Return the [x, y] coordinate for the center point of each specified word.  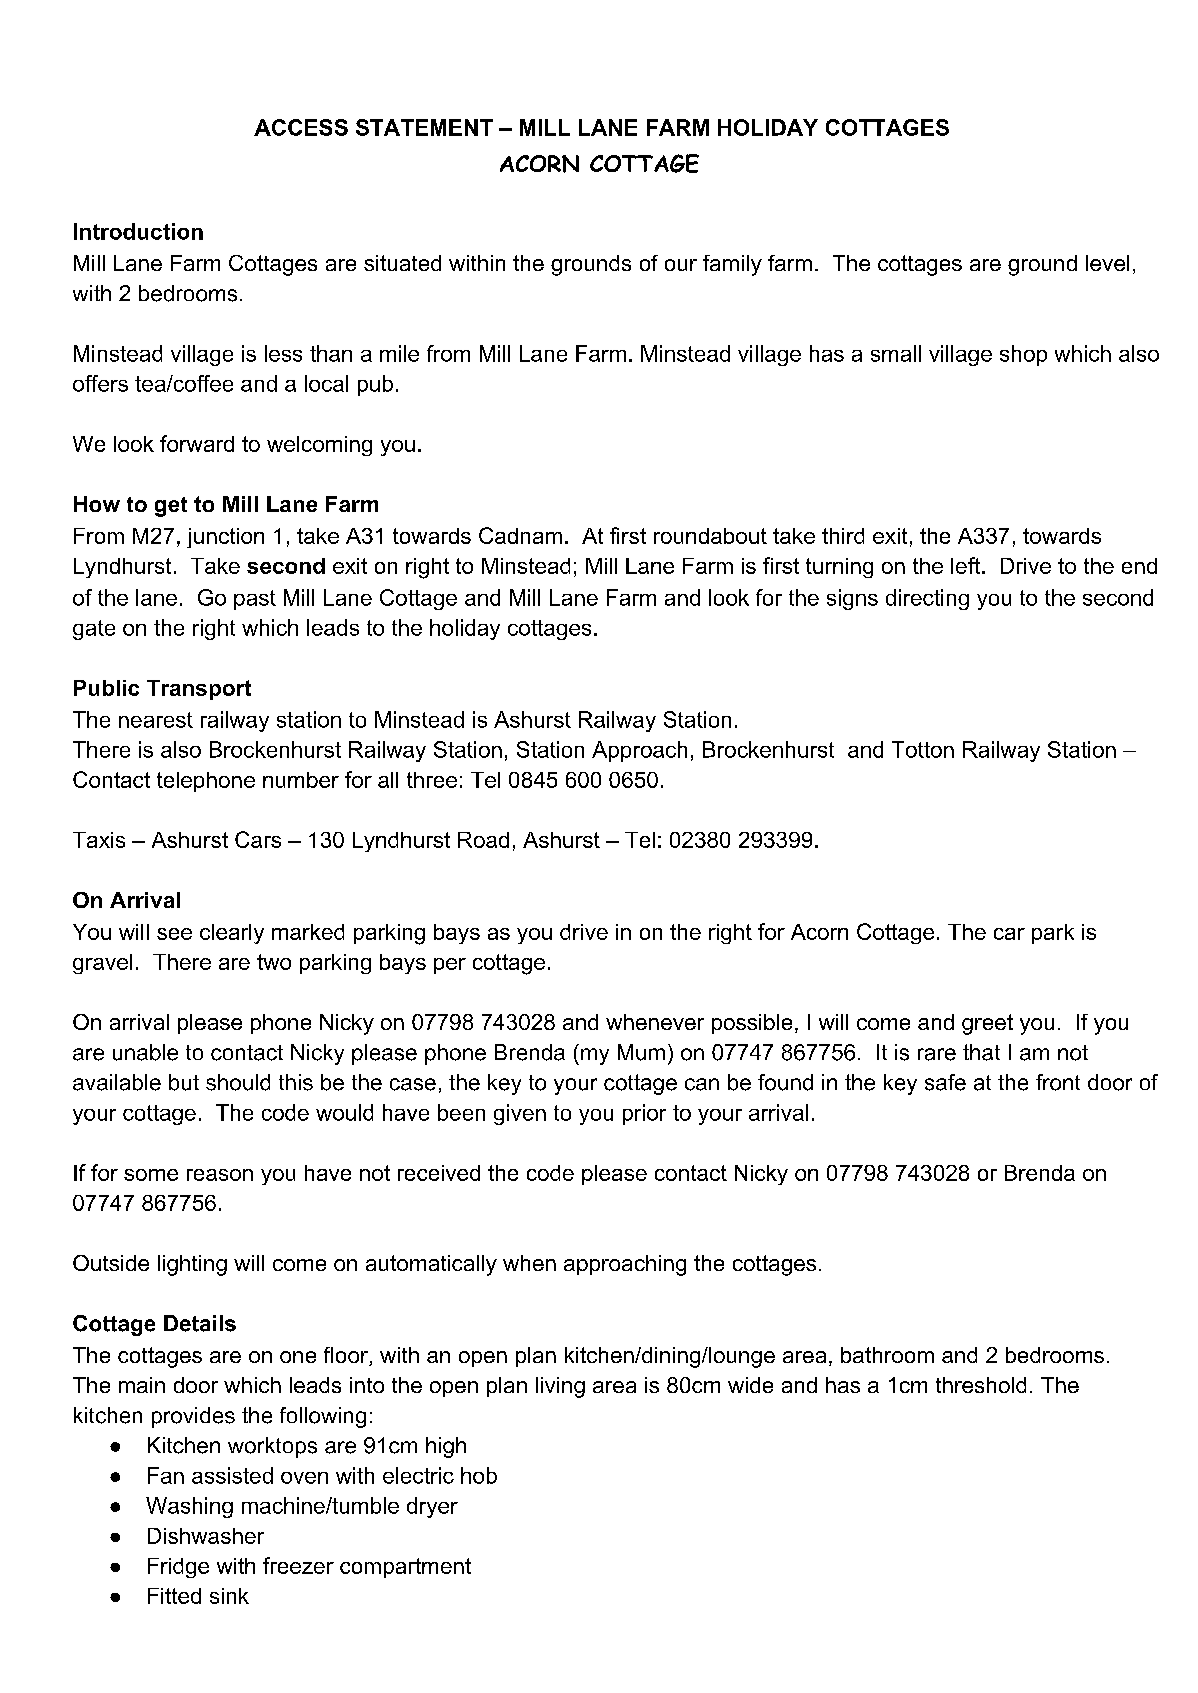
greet [987, 1024]
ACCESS [301, 127]
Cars [258, 839]
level [1107, 263]
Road [483, 840]
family [732, 265]
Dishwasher [206, 1536]
